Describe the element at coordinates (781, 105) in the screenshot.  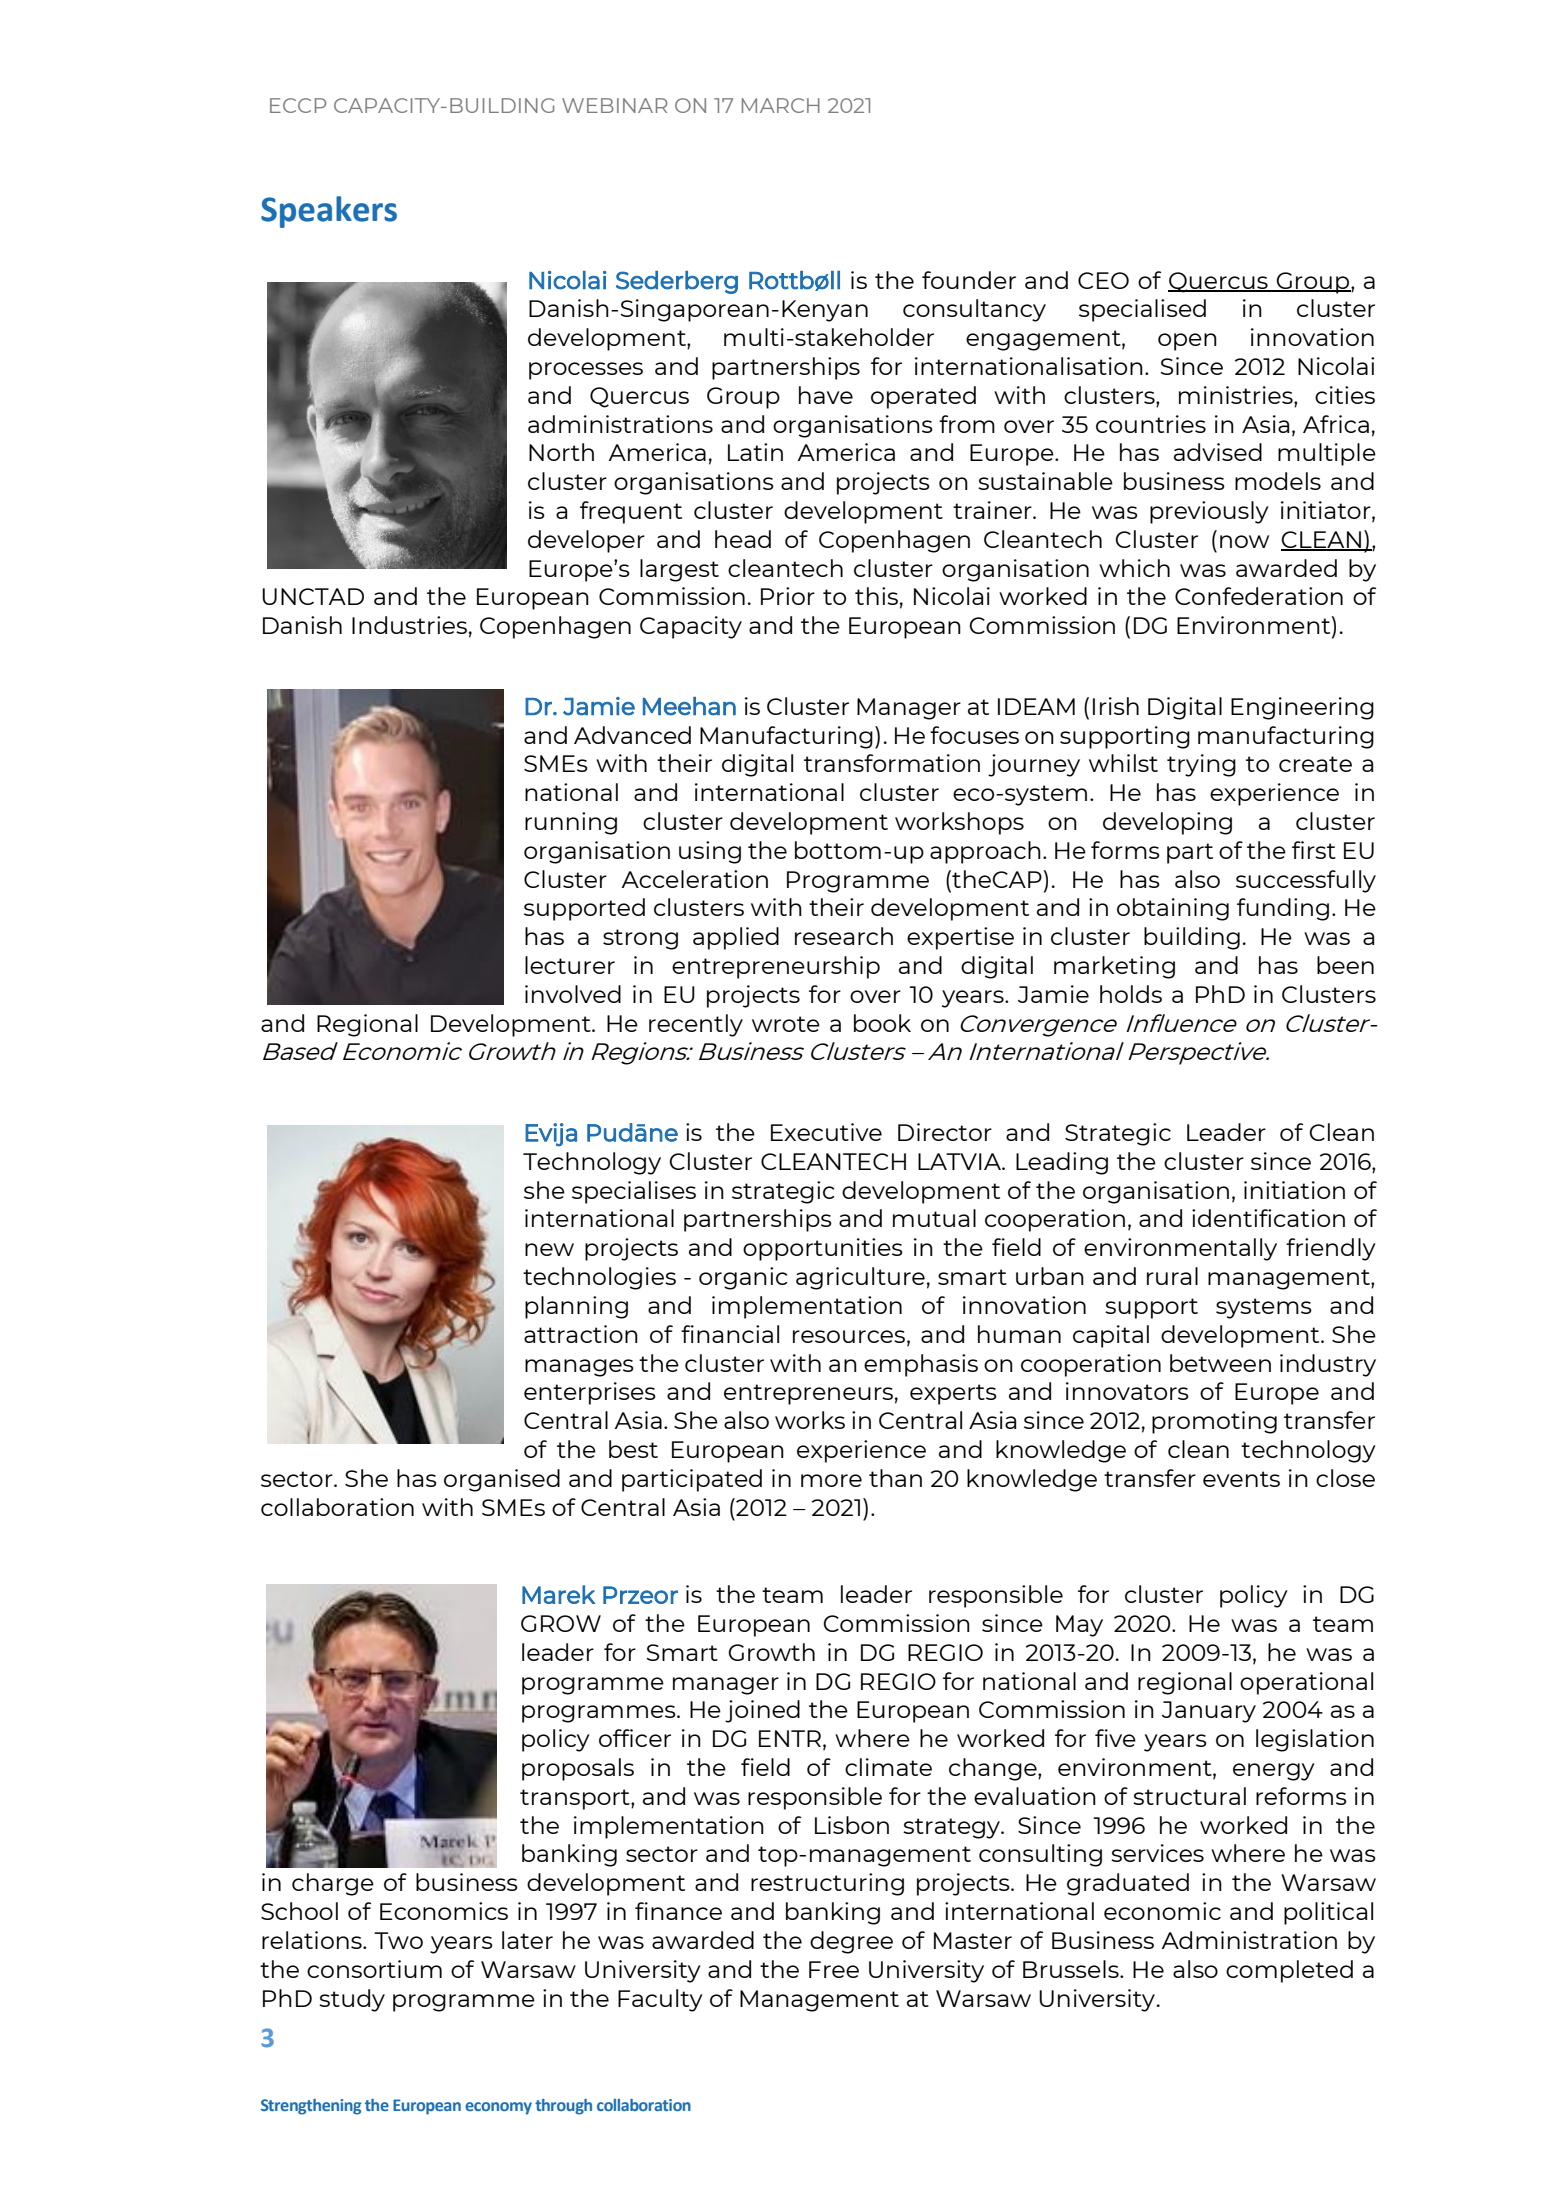
I see `MARCH` at that location.
